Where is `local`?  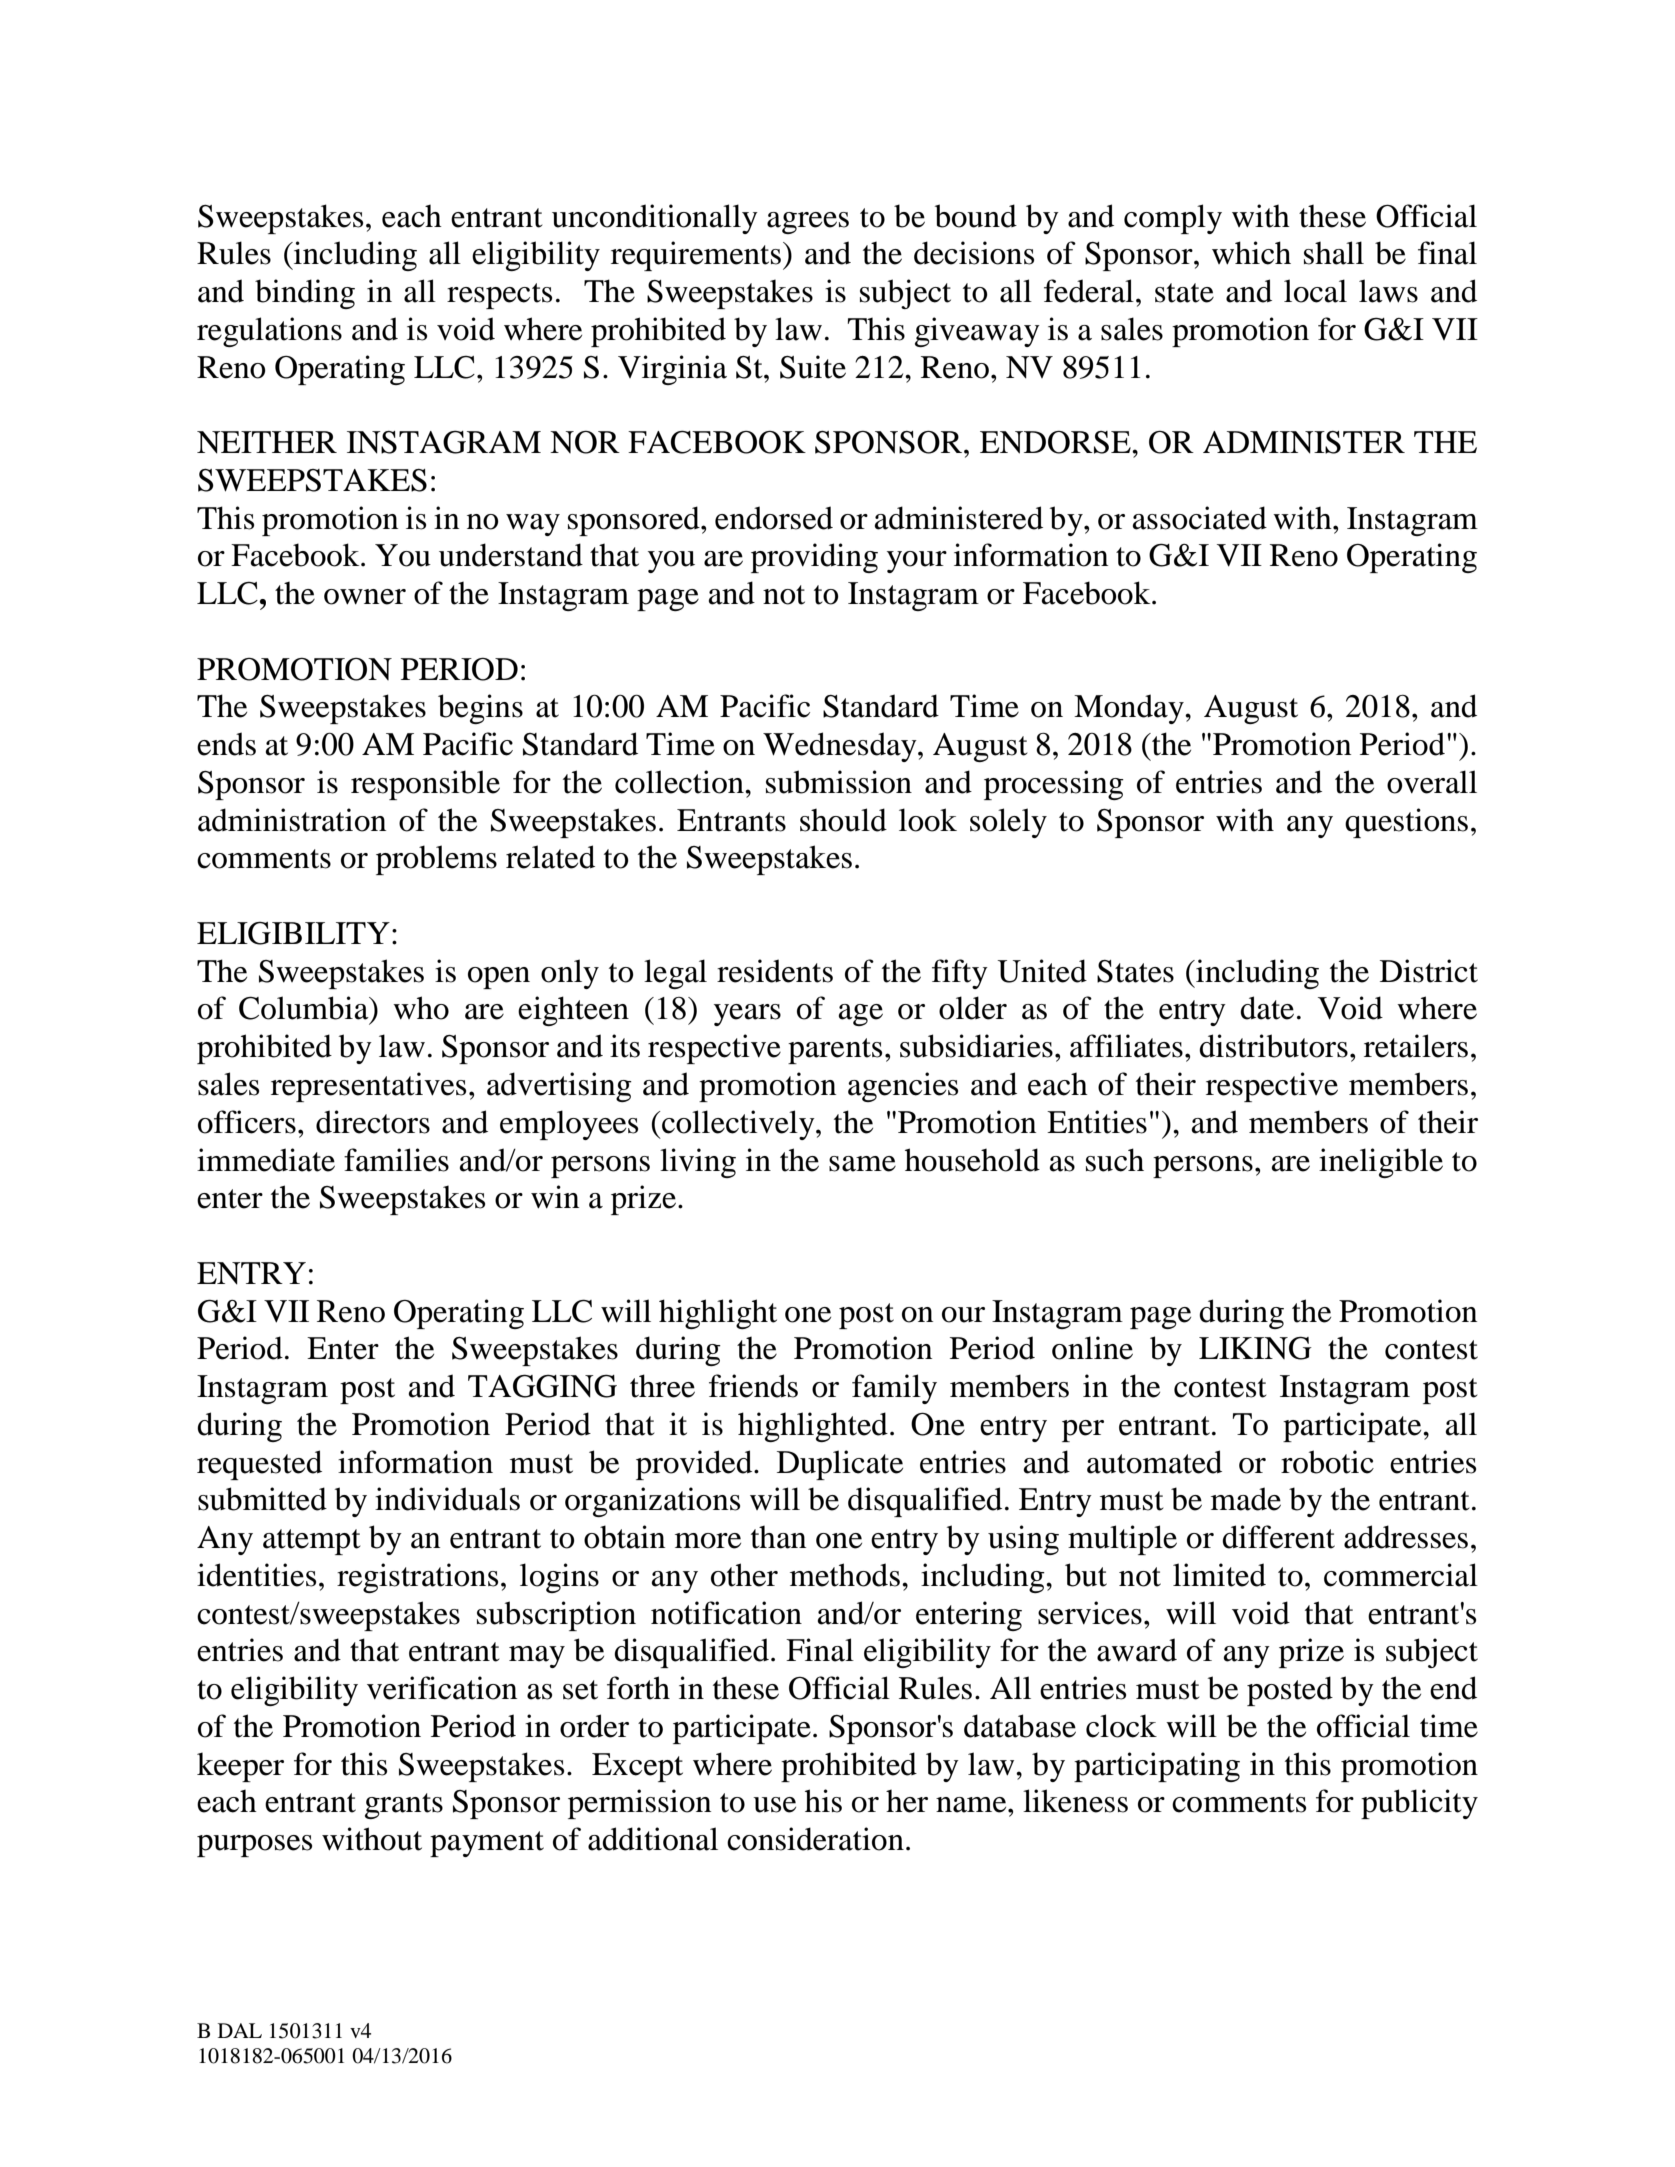
local is located at coordinates (1315, 291).
